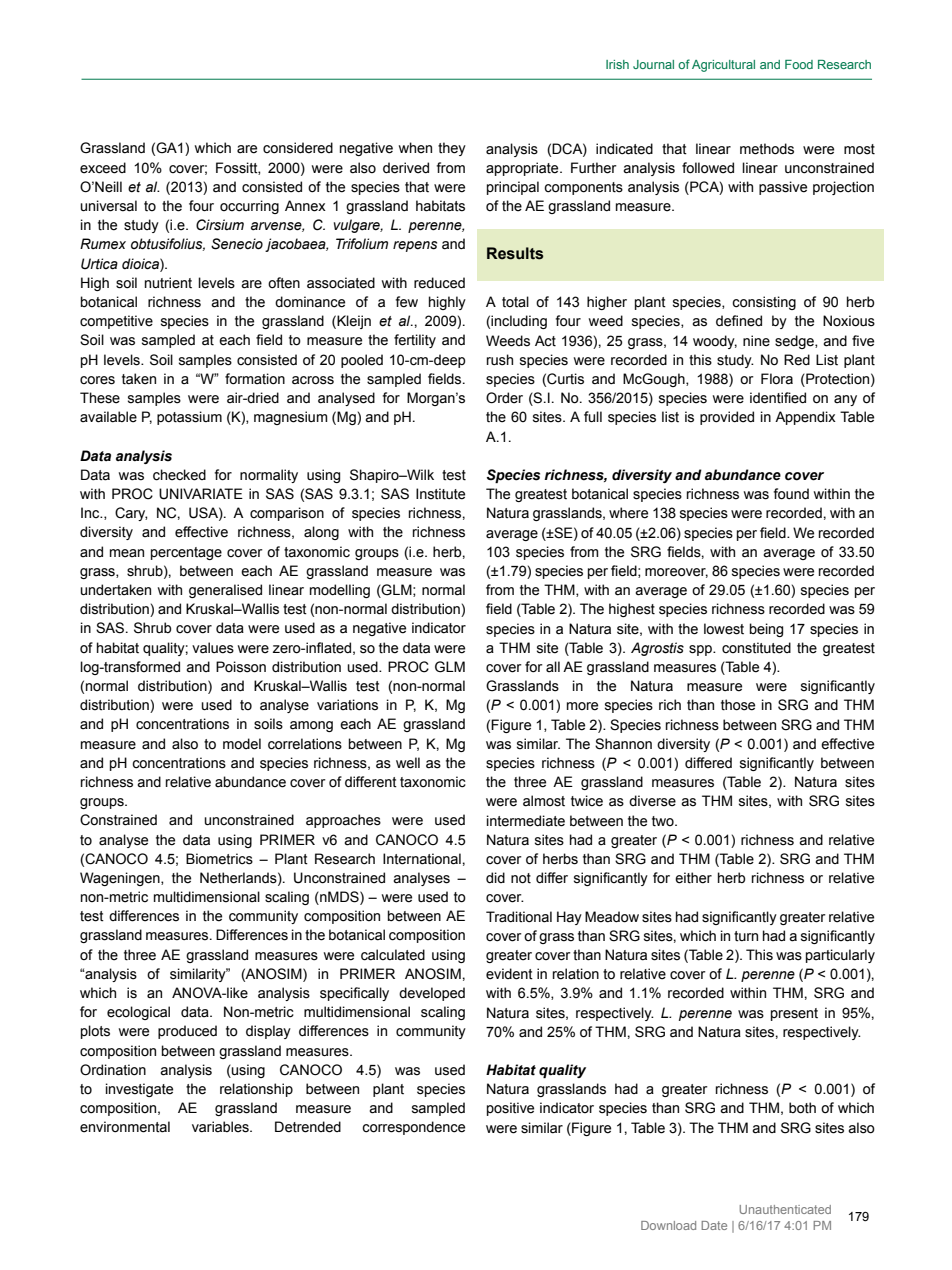  I want to click on approaches, so click(343, 821).
